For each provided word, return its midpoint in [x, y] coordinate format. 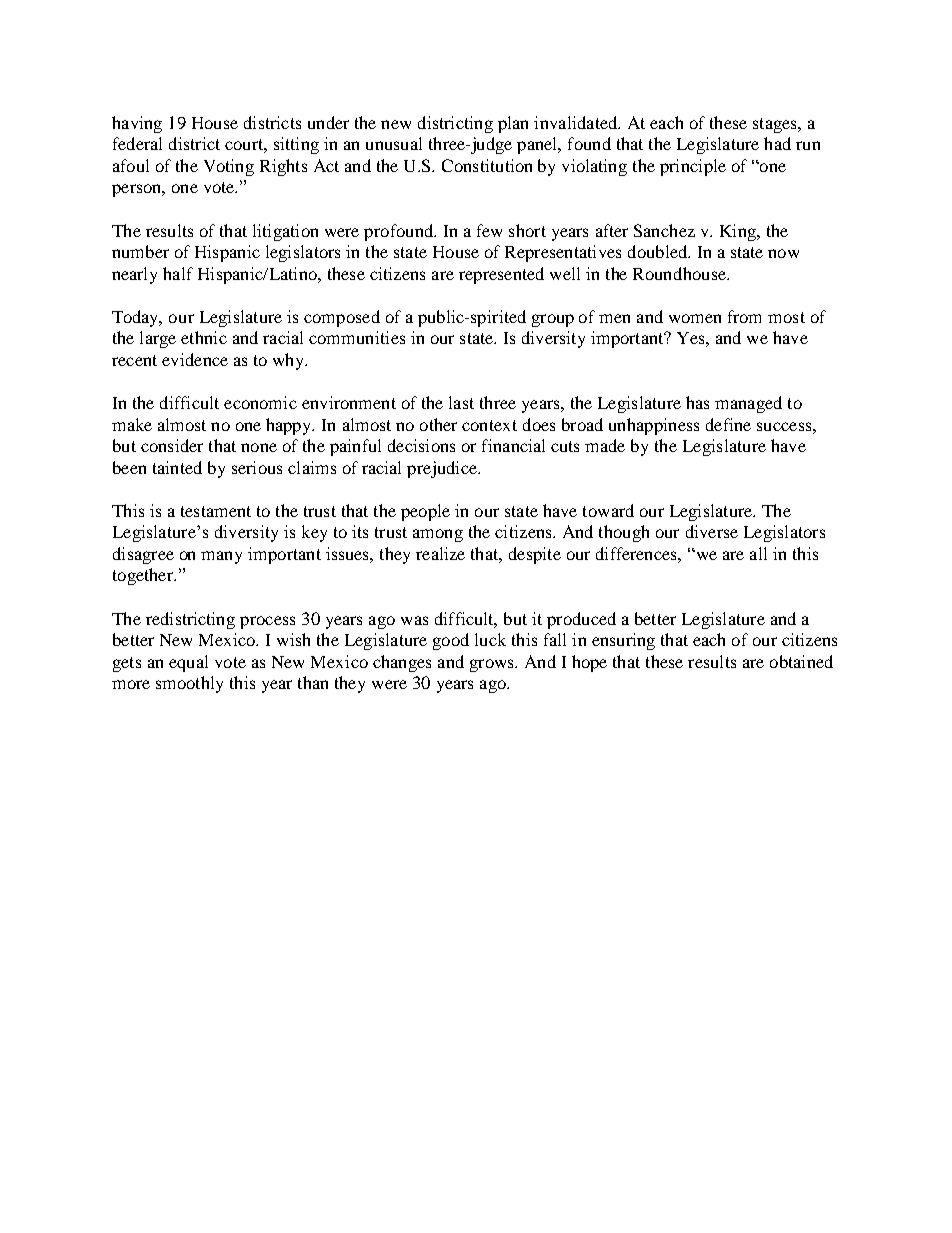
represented [501, 275]
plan [513, 124]
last [461, 402]
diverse [712, 531]
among [438, 535]
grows [493, 665]
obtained [801, 661]
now [783, 253]
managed [748, 404]
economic [260, 402]
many [221, 557]
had [777, 143]
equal [188, 663]
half [178, 273]
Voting [229, 167]
